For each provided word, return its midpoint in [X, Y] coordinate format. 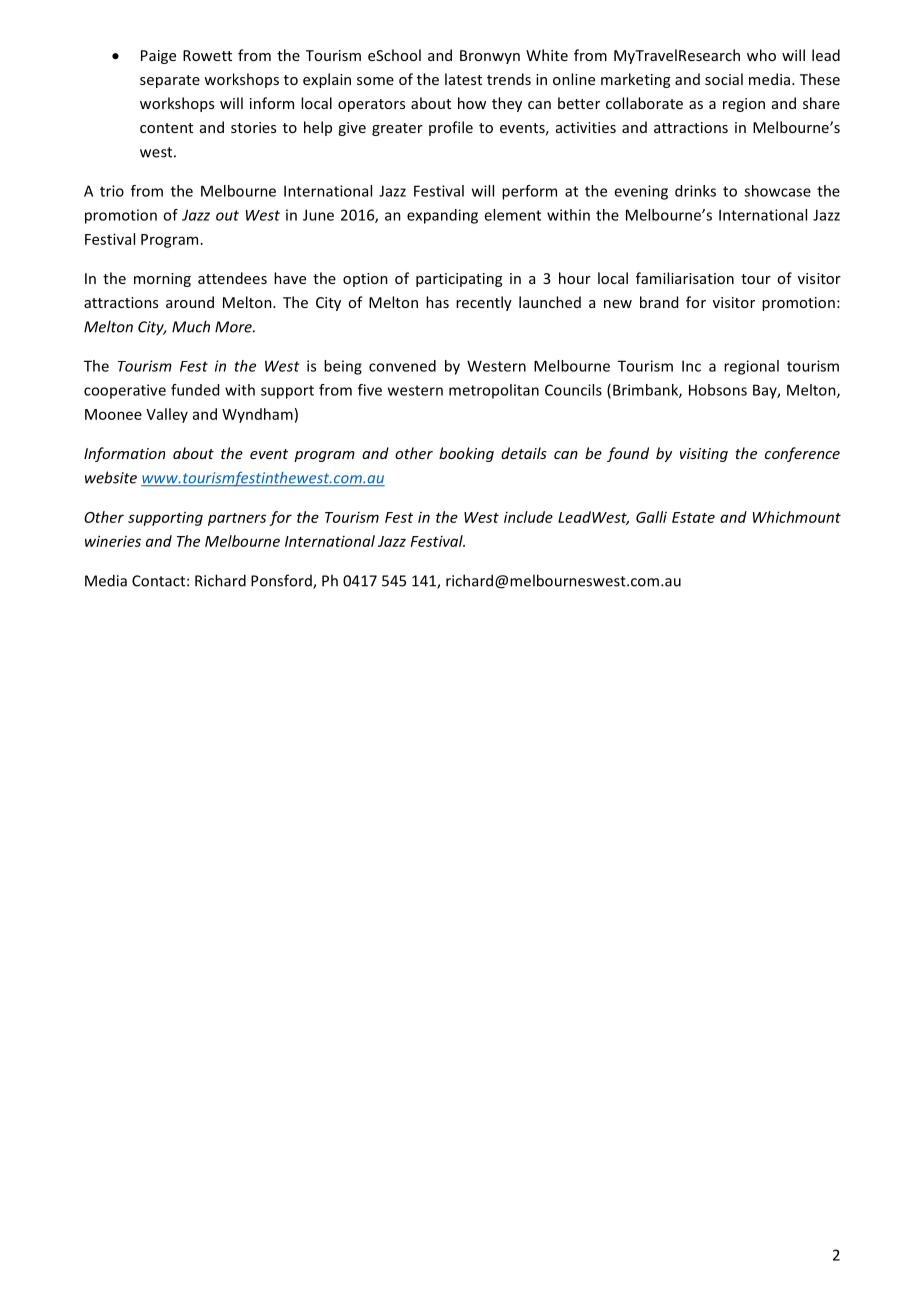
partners [237, 519]
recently [484, 303]
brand [659, 302]
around [190, 302]
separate [170, 81]
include [528, 517]
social [724, 79]
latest [463, 79]
